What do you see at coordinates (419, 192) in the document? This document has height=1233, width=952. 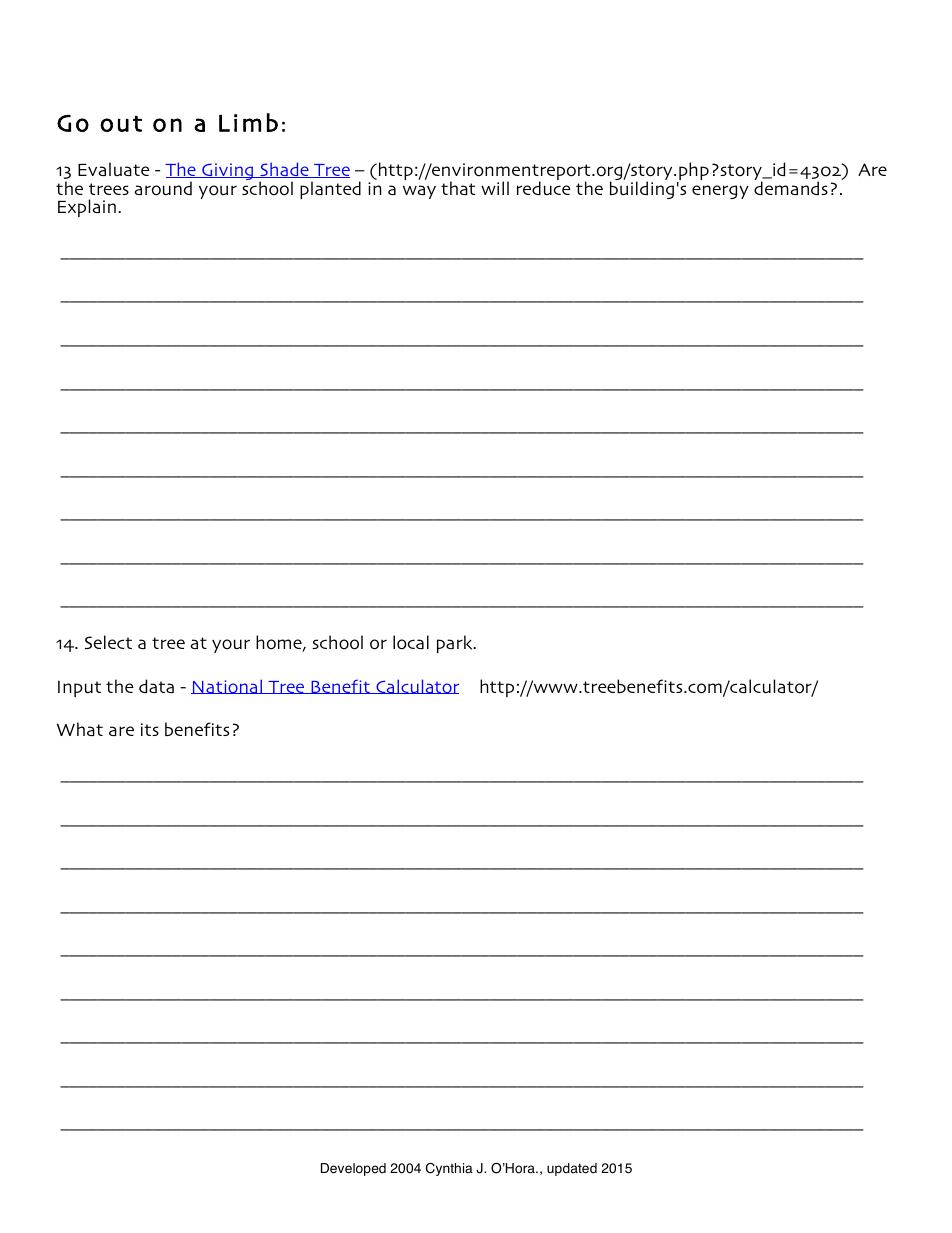 I see `way` at bounding box center [419, 192].
